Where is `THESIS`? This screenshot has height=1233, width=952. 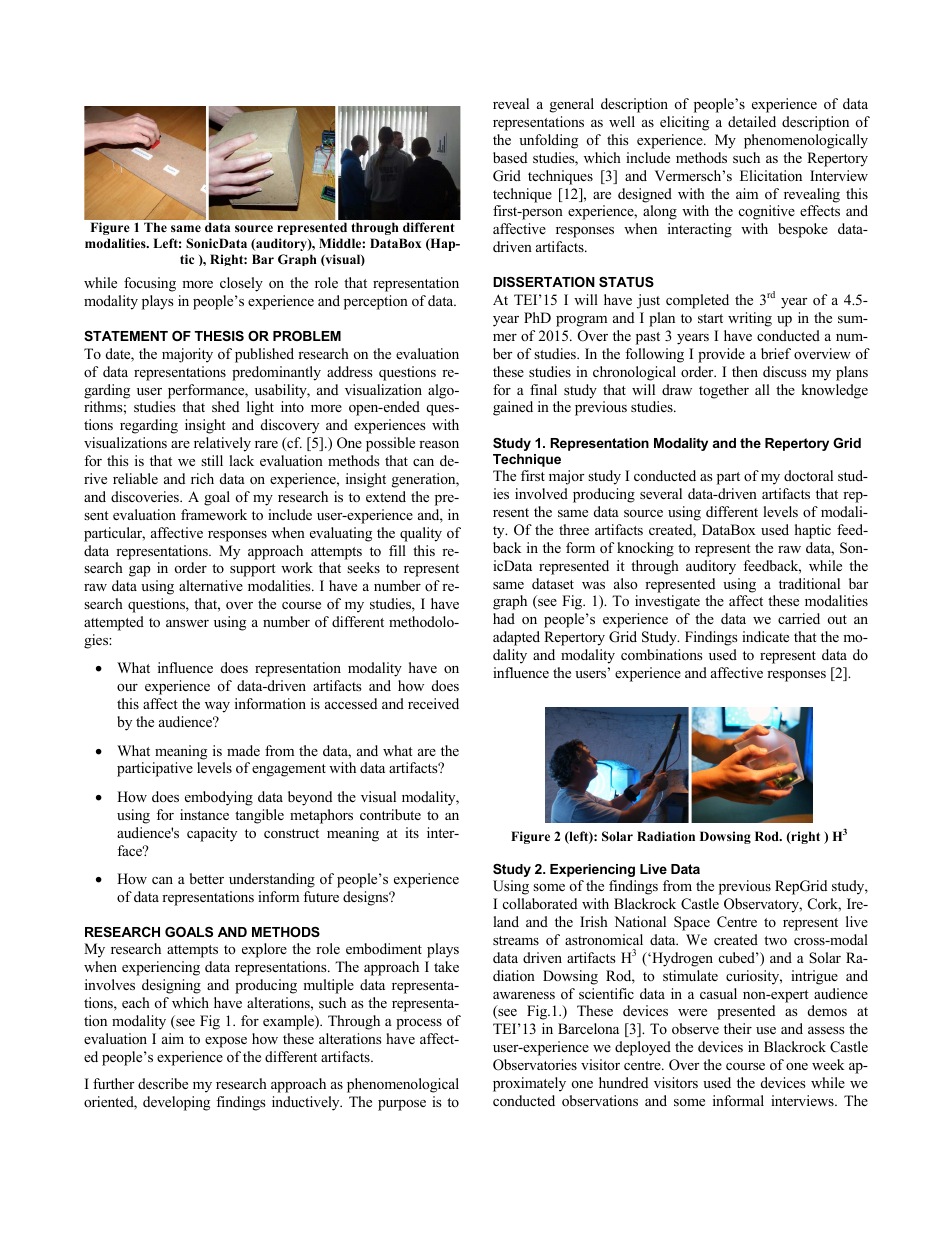
THESIS is located at coordinates (219, 336).
